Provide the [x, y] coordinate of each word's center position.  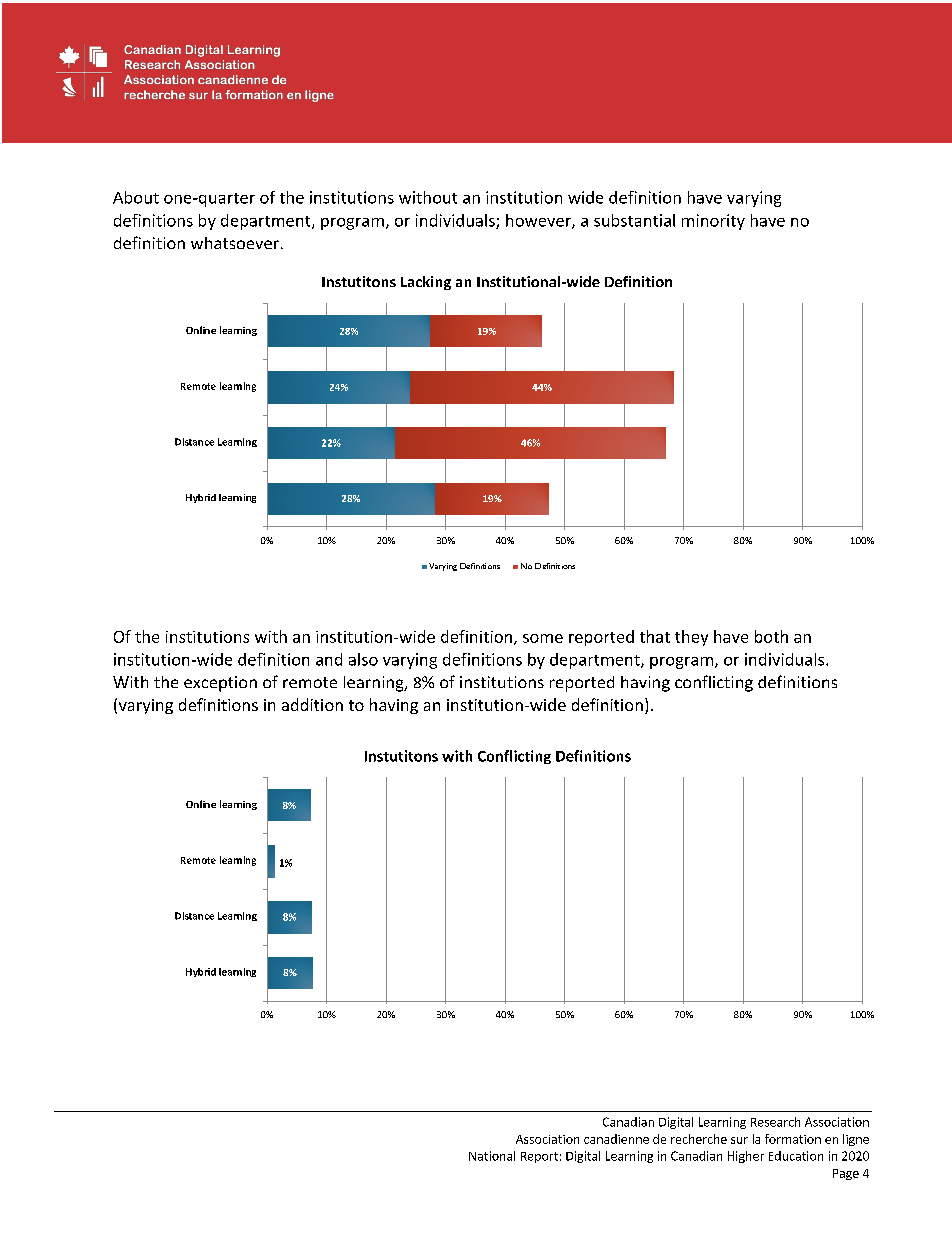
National [492, 1156]
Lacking [426, 283]
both [771, 636]
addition [312, 704]
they [691, 638]
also [363, 659]
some [543, 638]
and [329, 659]
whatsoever [235, 243]
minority [713, 222]
